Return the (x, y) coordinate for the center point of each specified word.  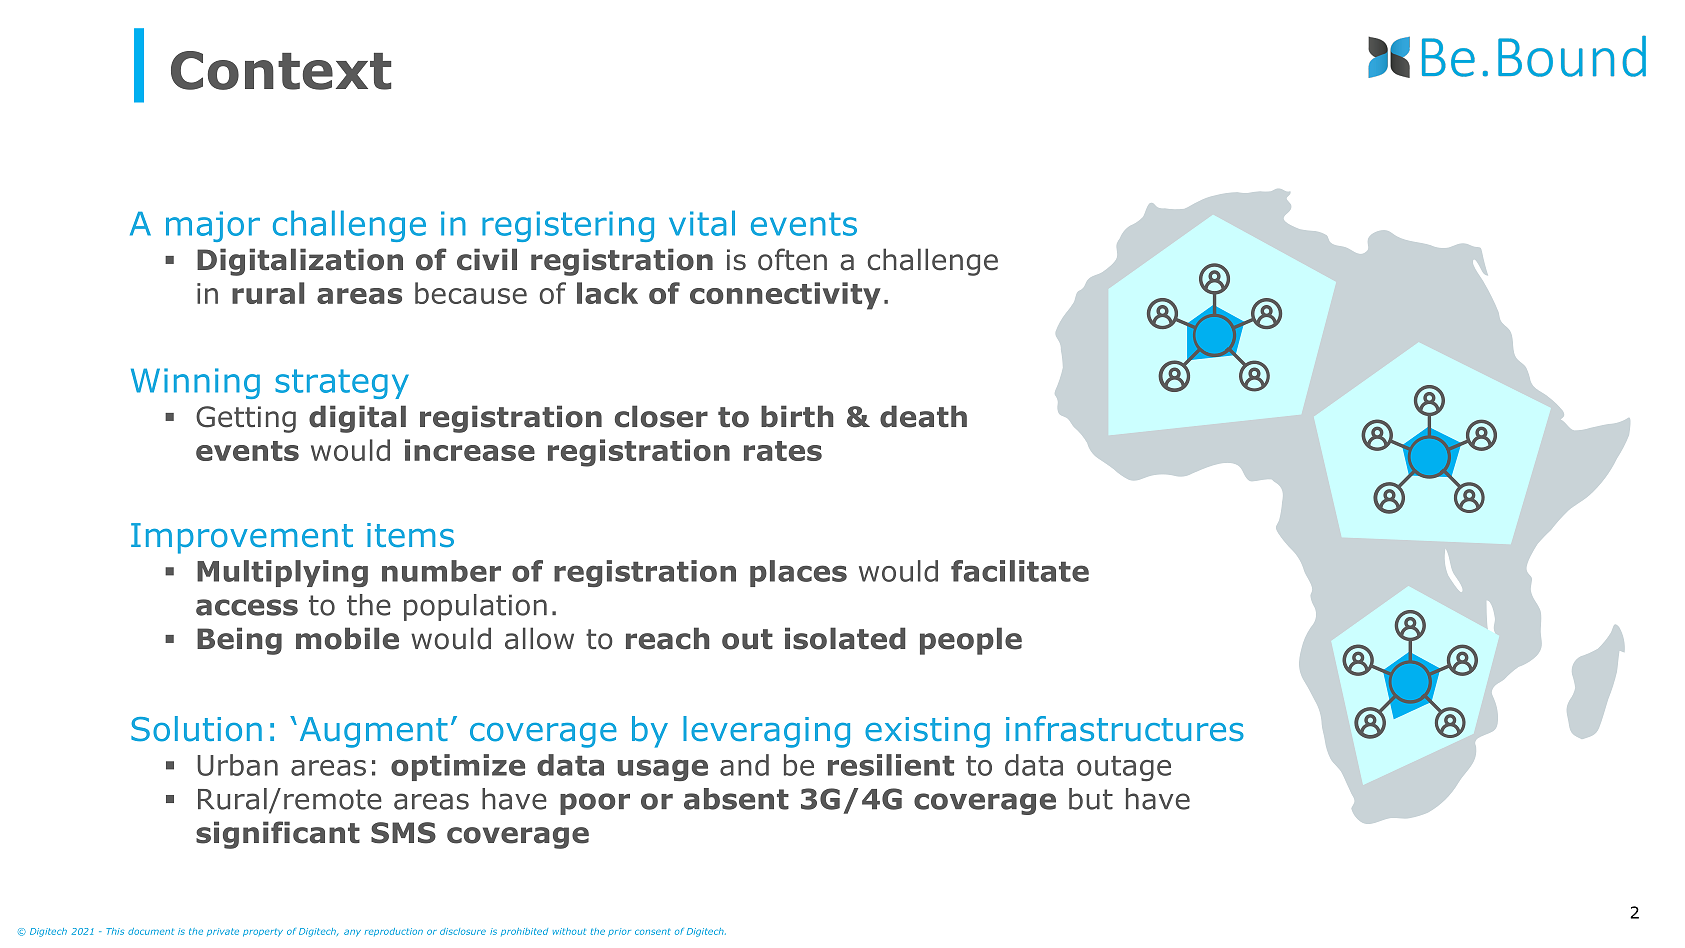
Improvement (242, 538)
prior (619, 932)
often (792, 259)
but (1091, 799)
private (223, 932)
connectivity (785, 296)
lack (607, 293)
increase (470, 450)
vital (702, 223)
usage (662, 770)
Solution (196, 729)
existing (927, 732)
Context (281, 70)
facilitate (1020, 571)
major (213, 226)
